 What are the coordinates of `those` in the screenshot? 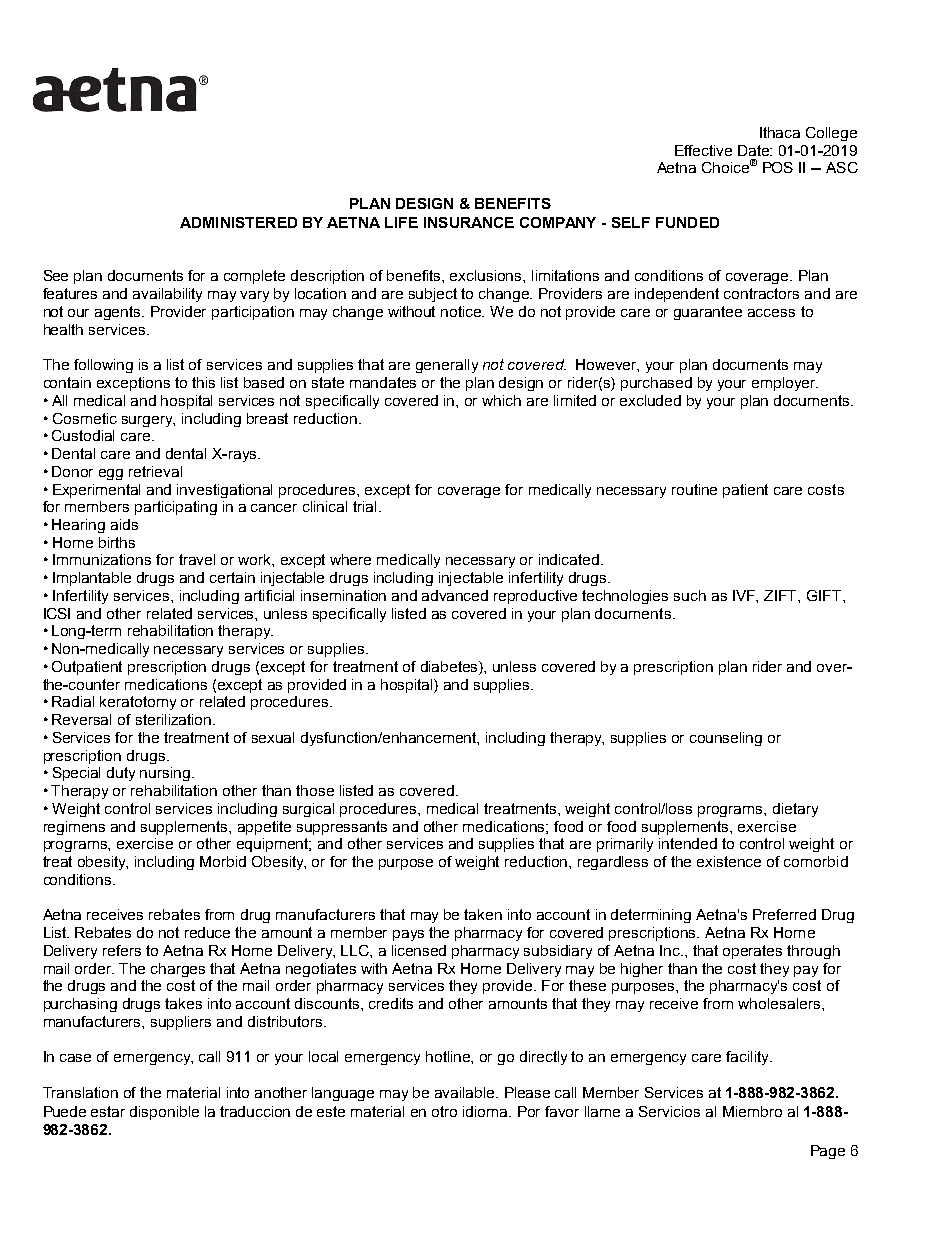 It's located at (315, 790).
